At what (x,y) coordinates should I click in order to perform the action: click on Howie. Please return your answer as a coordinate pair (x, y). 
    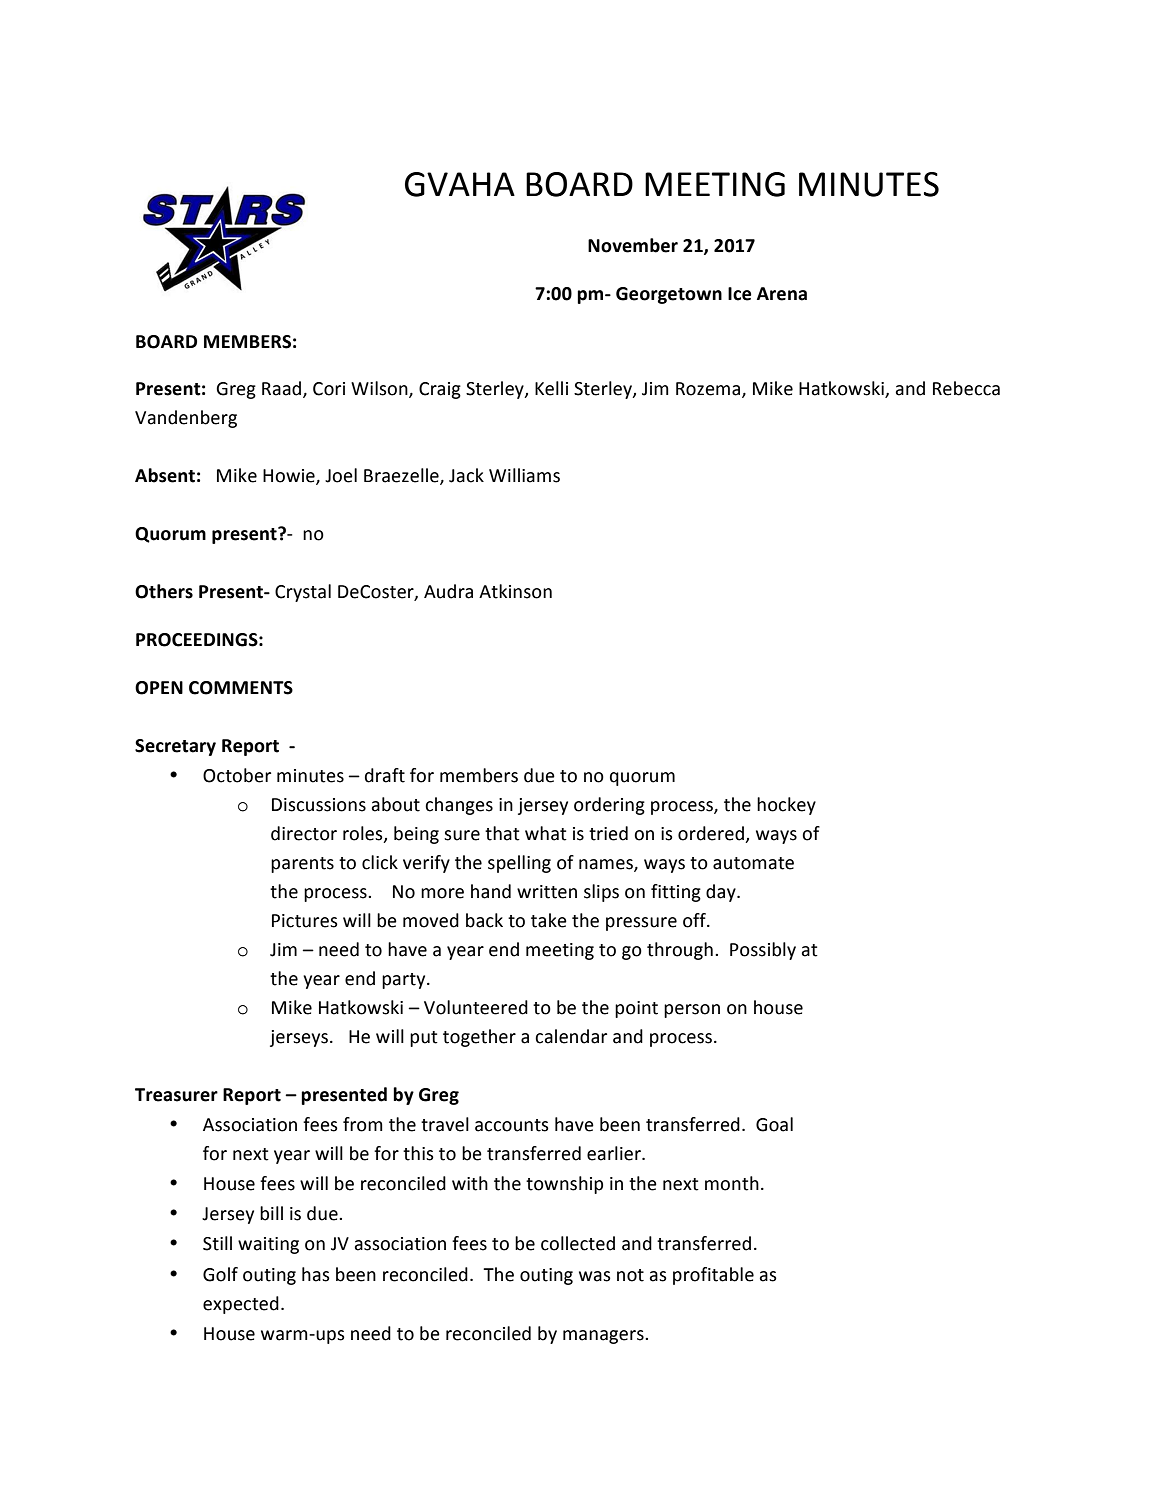
    Looking at the image, I should click on (290, 477).
